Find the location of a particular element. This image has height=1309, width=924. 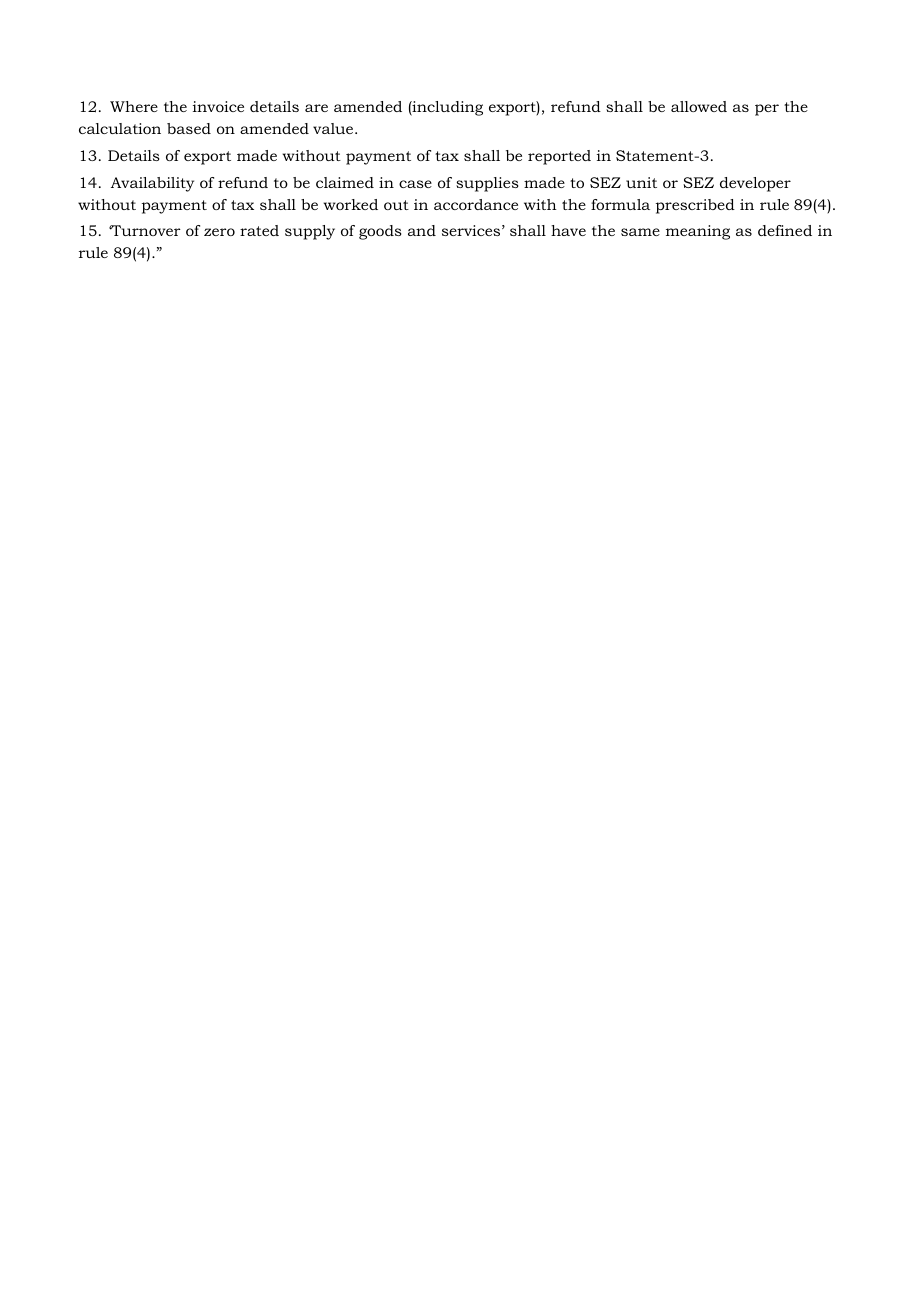

zero is located at coordinates (219, 232).
